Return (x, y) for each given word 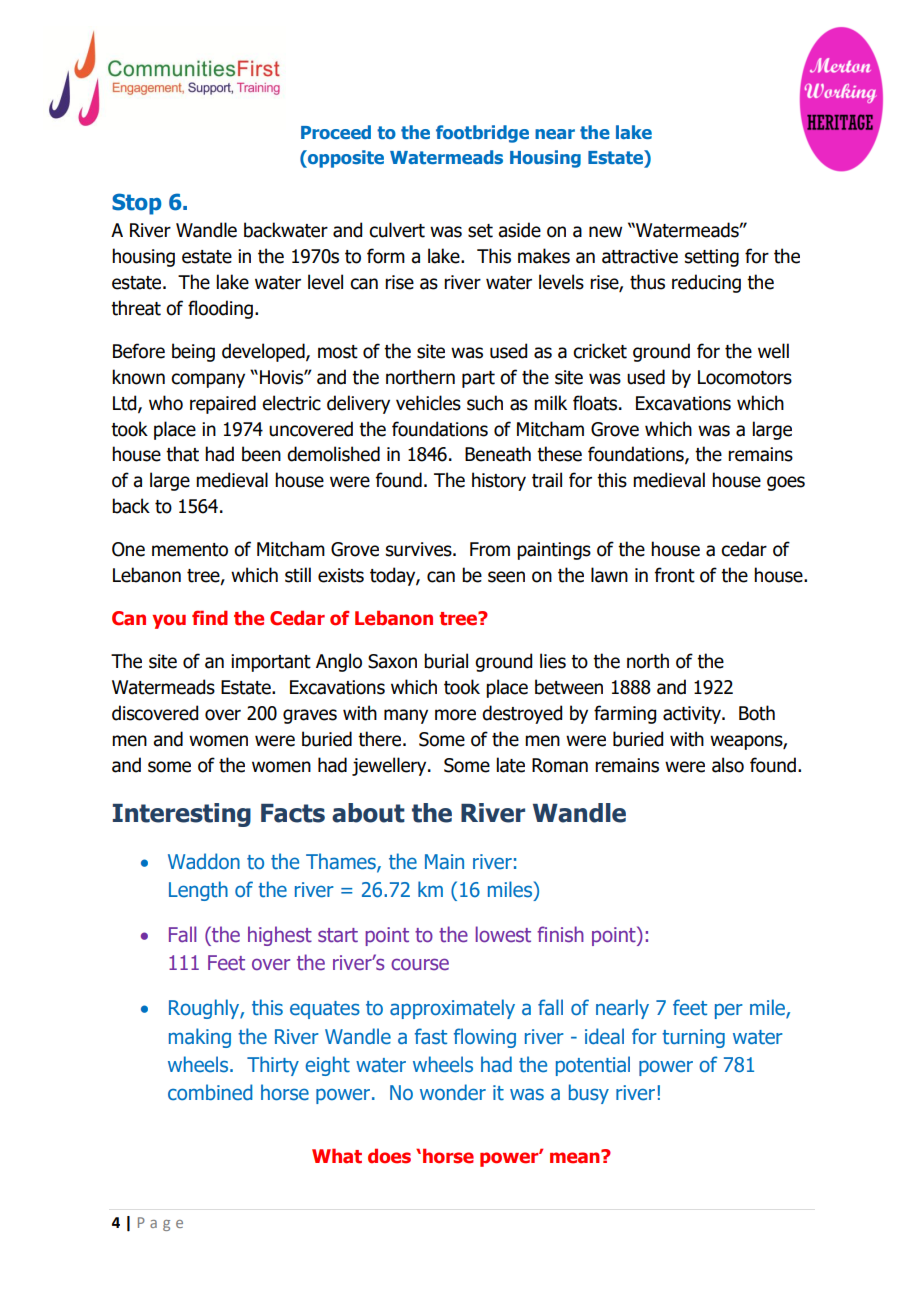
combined (210, 1092)
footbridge (482, 134)
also (728, 765)
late (511, 765)
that (182, 454)
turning (693, 1038)
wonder (453, 1092)
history (499, 481)
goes (786, 483)
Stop (137, 204)
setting (712, 258)
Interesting (182, 815)
